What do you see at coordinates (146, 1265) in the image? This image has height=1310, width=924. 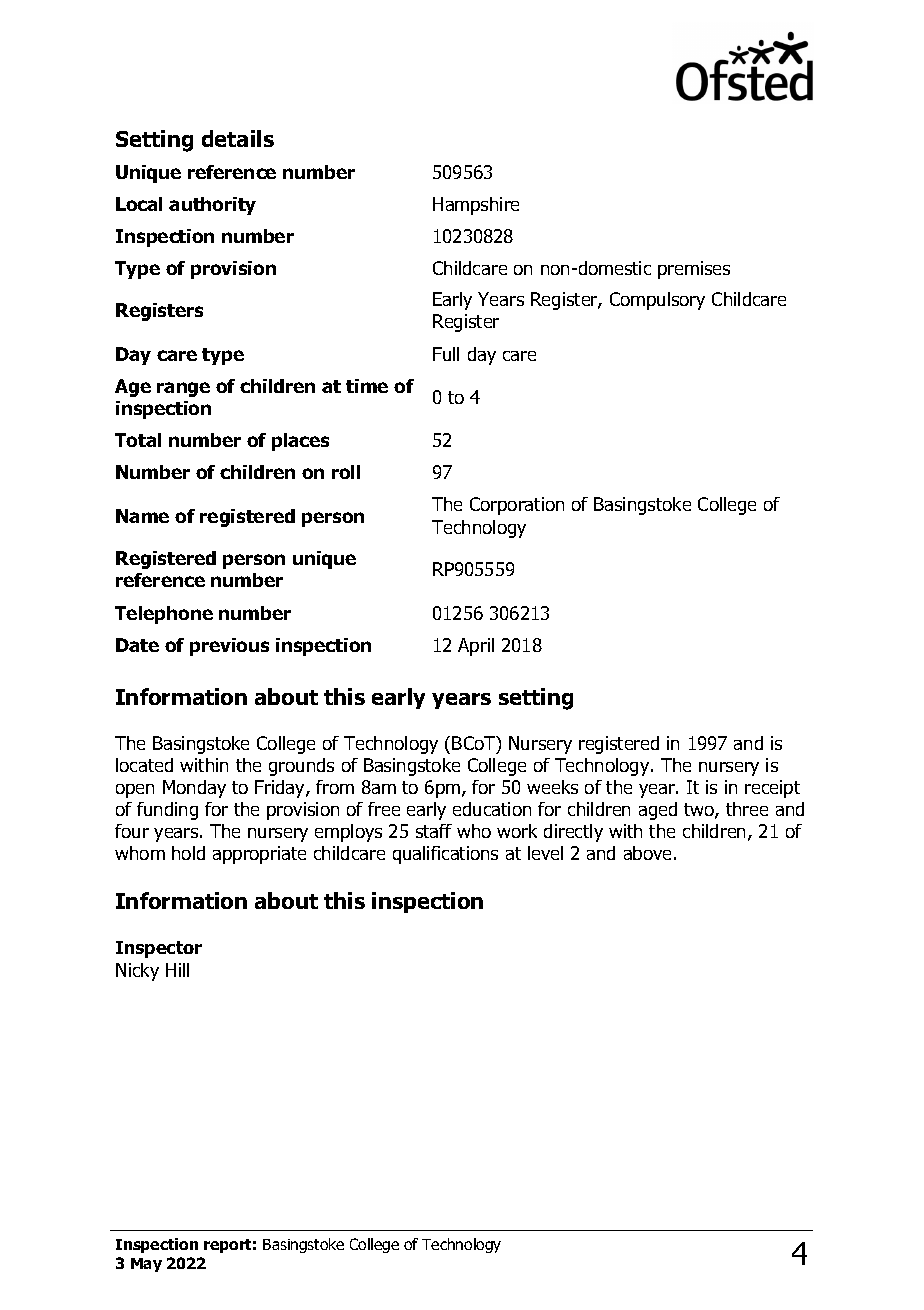 I see `May` at bounding box center [146, 1265].
